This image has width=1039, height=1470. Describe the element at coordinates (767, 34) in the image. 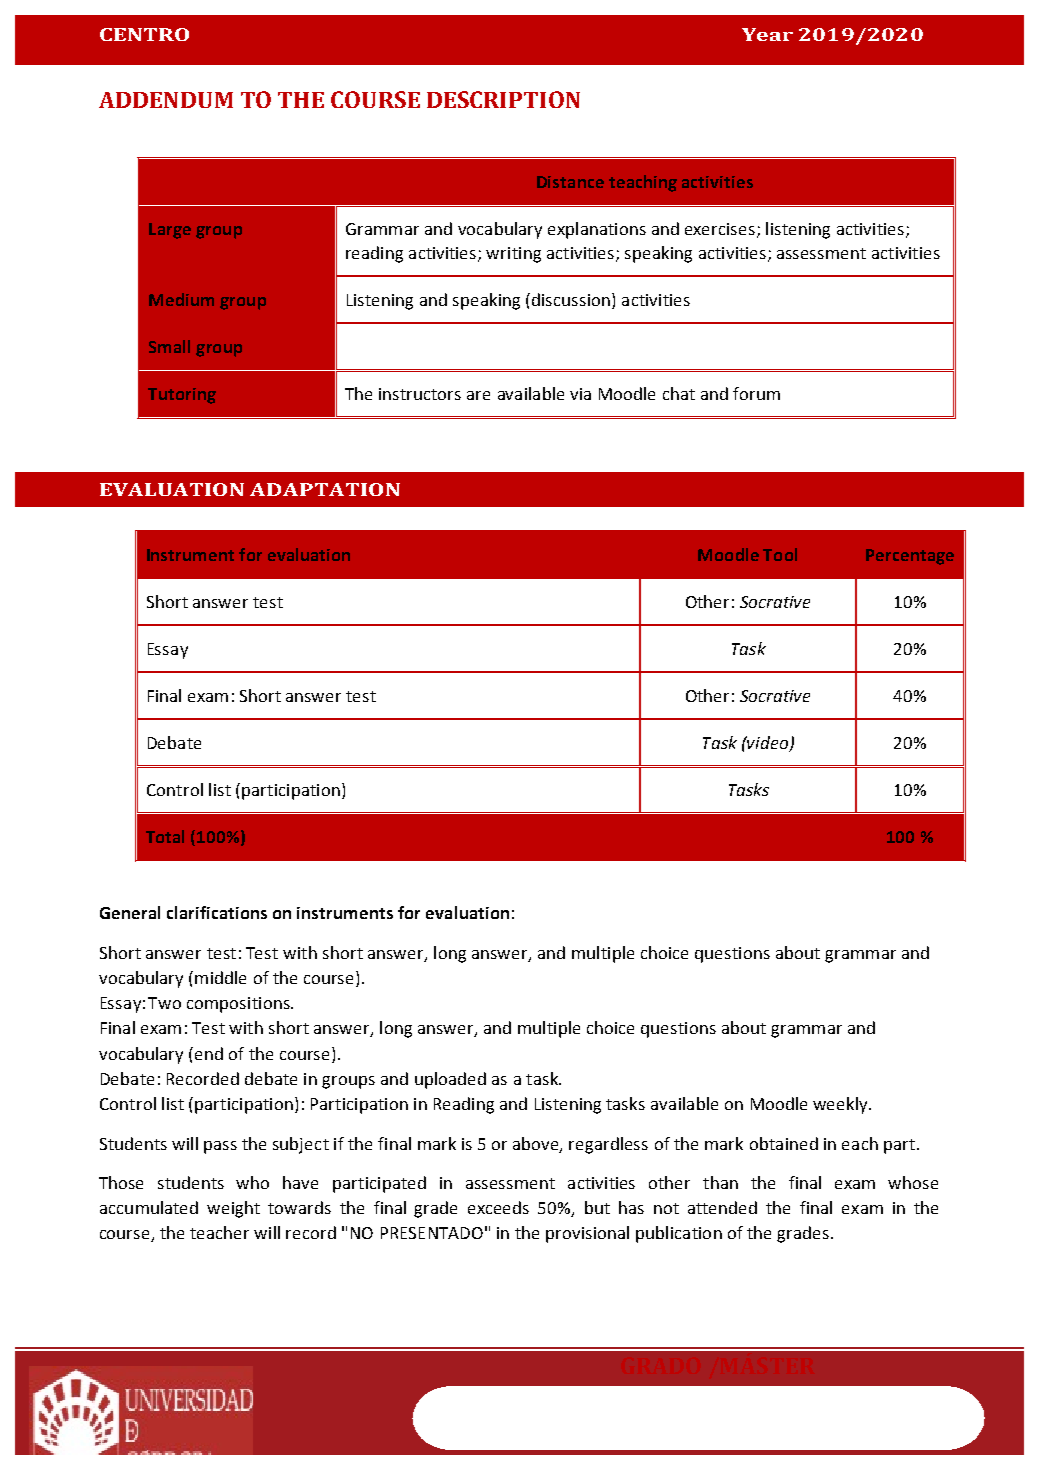

I see `Year` at that location.
